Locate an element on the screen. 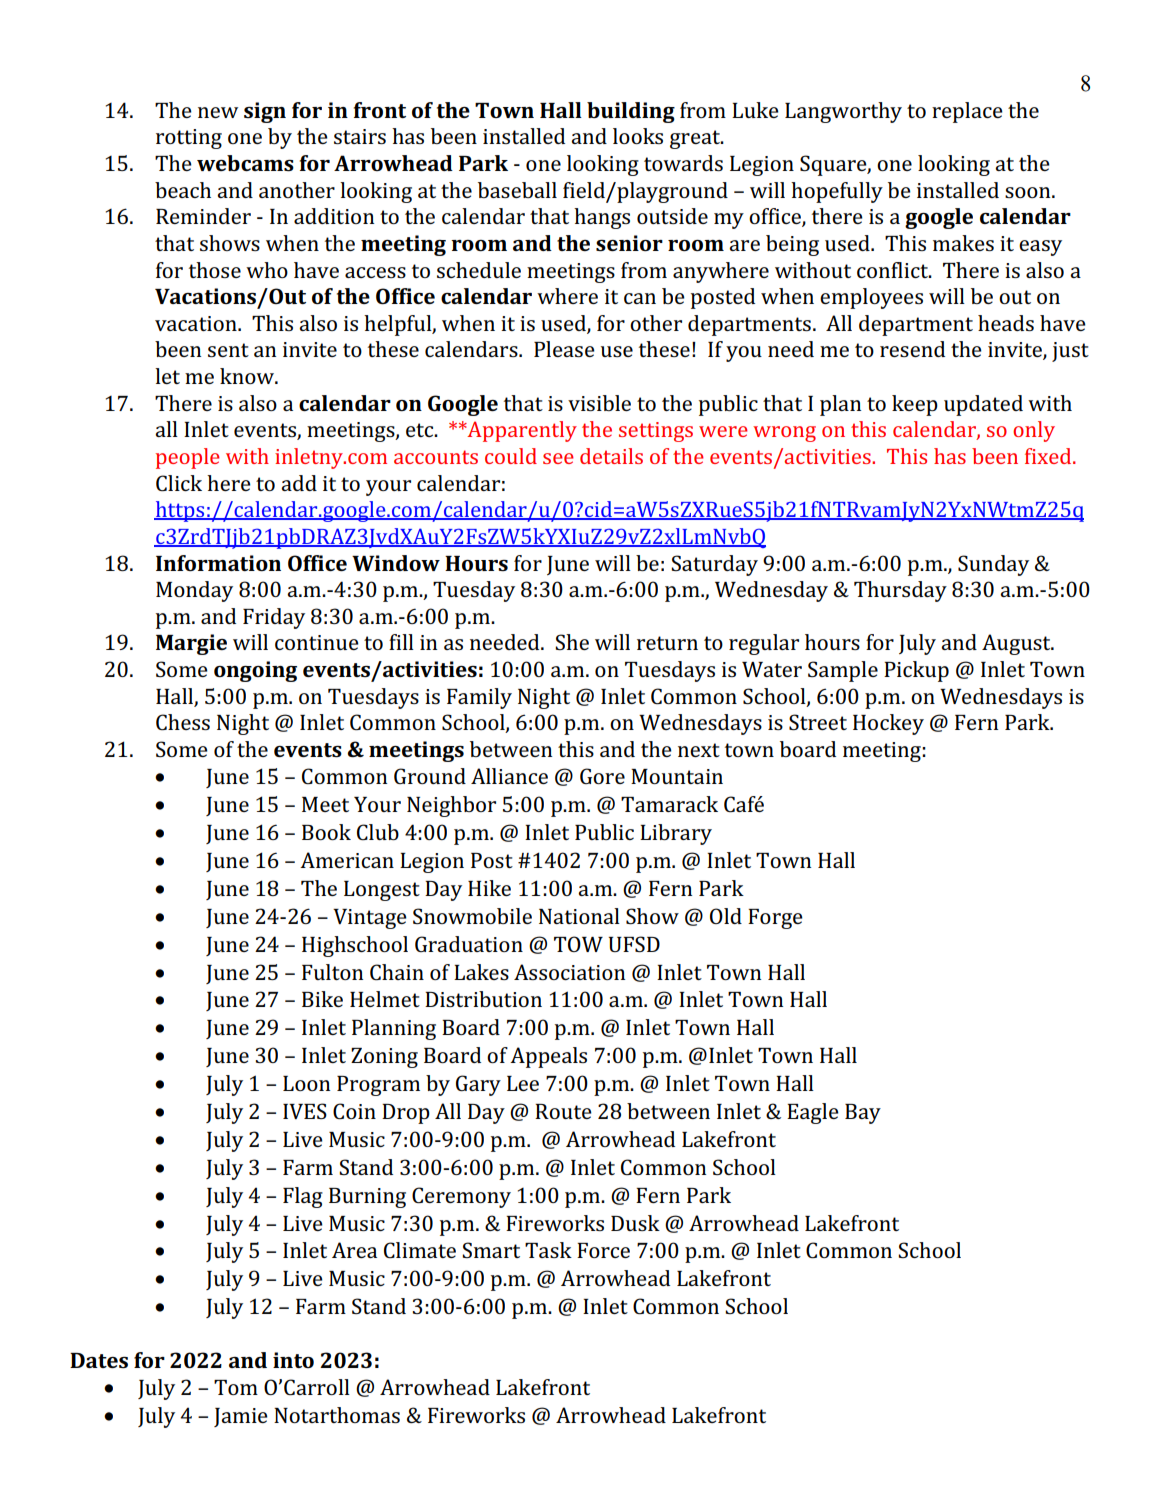  Tom is located at coordinates (236, 1387).
